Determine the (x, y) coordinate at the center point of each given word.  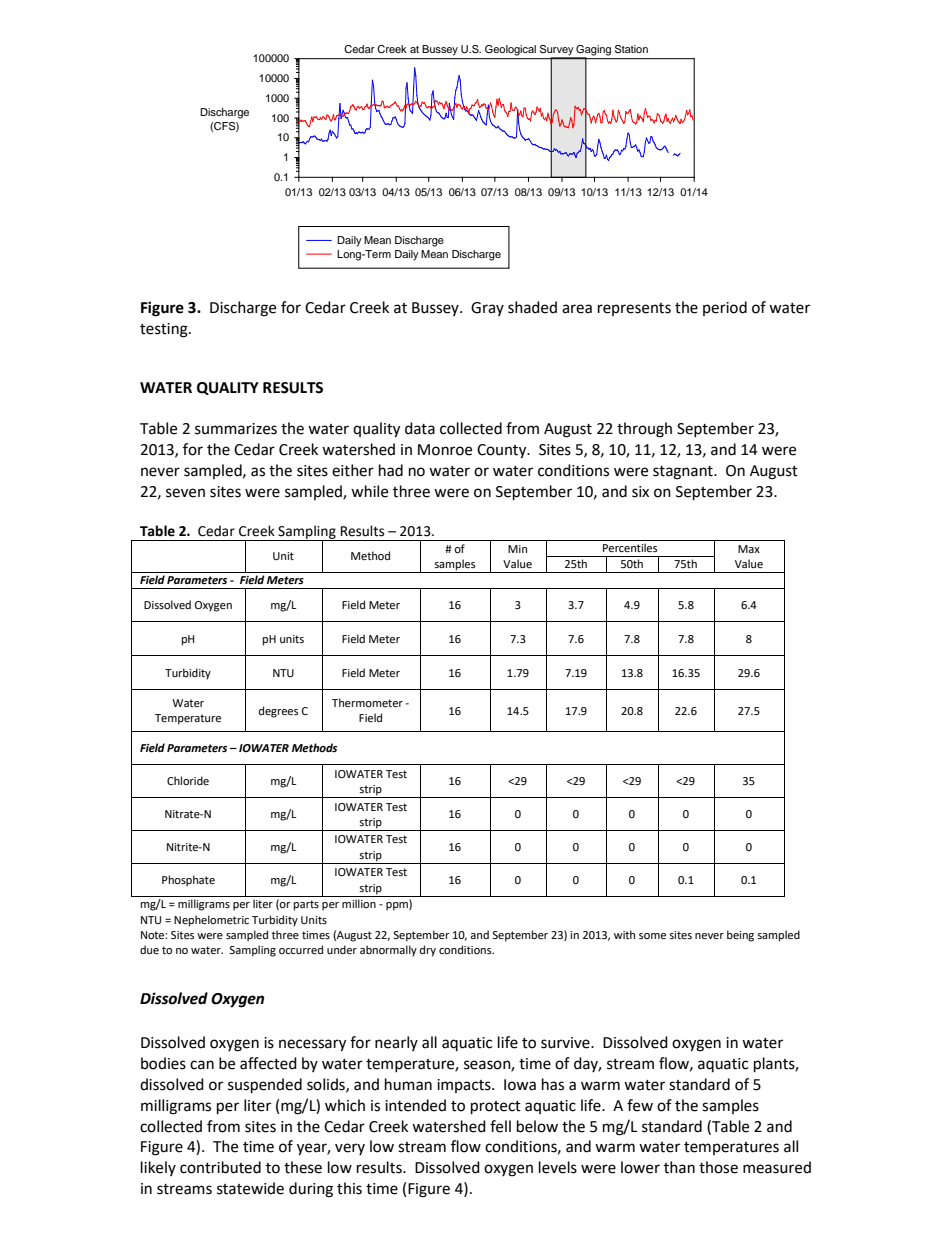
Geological (510, 50)
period (725, 308)
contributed (220, 1167)
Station (631, 49)
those (718, 1167)
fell (500, 1126)
